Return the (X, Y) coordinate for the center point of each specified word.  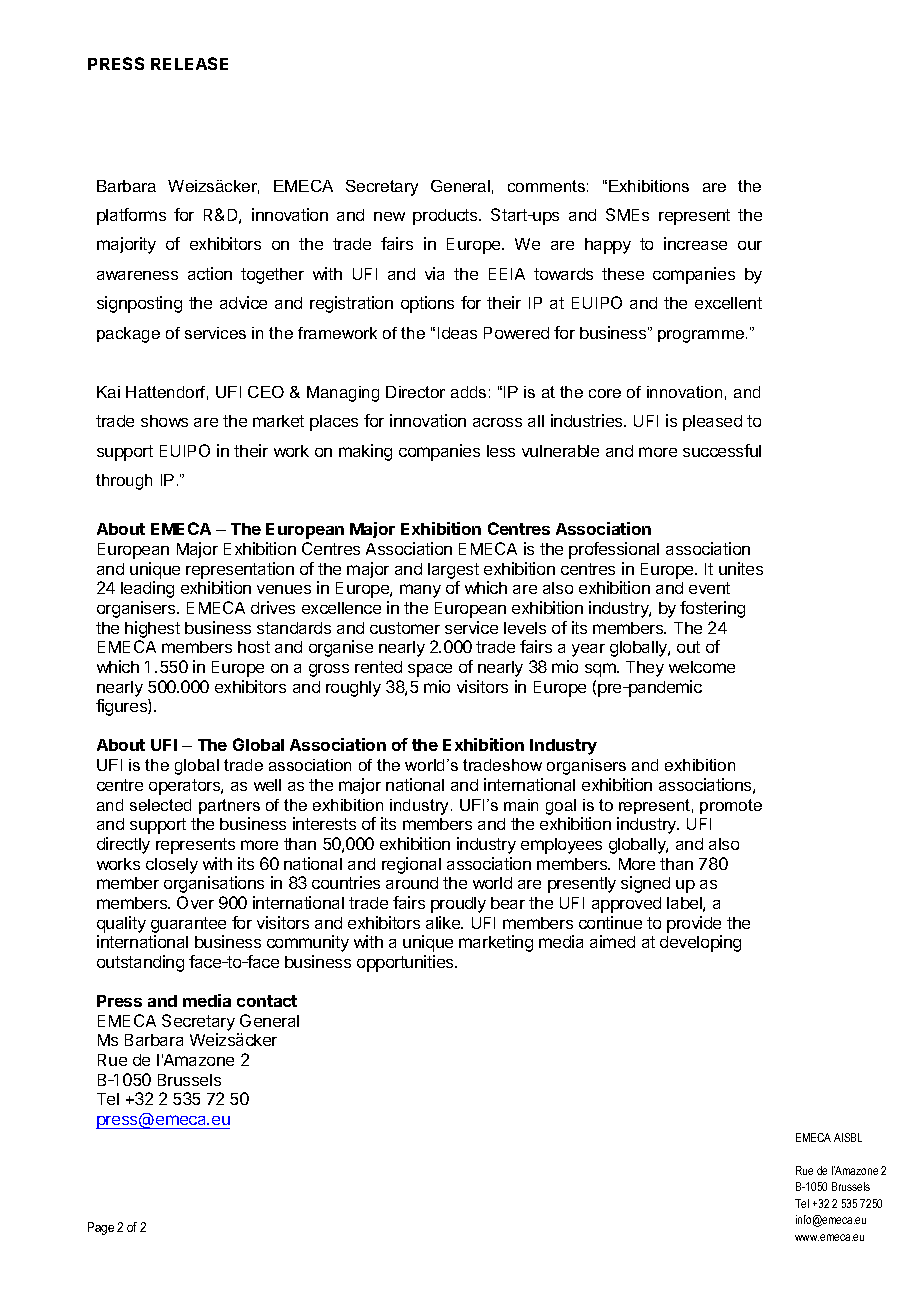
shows (164, 421)
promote (731, 806)
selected (160, 805)
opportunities (406, 963)
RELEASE (189, 63)
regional (411, 865)
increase (695, 243)
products (446, 217)
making (365, 452)
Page (101, 1228)
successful (722, 450)
